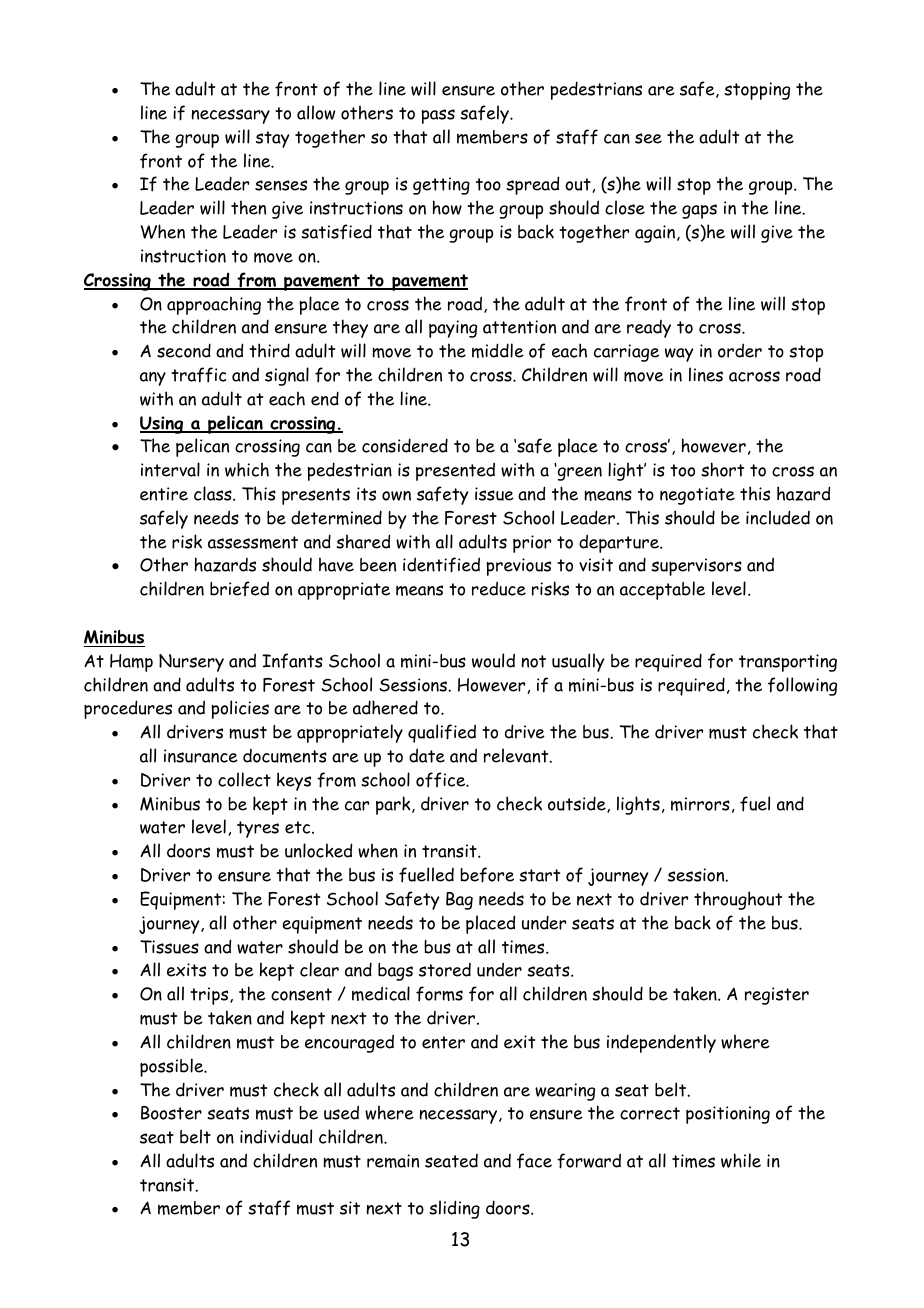  Describe the element at coordinates (487, 875) in the page. I see `before` at that location.
